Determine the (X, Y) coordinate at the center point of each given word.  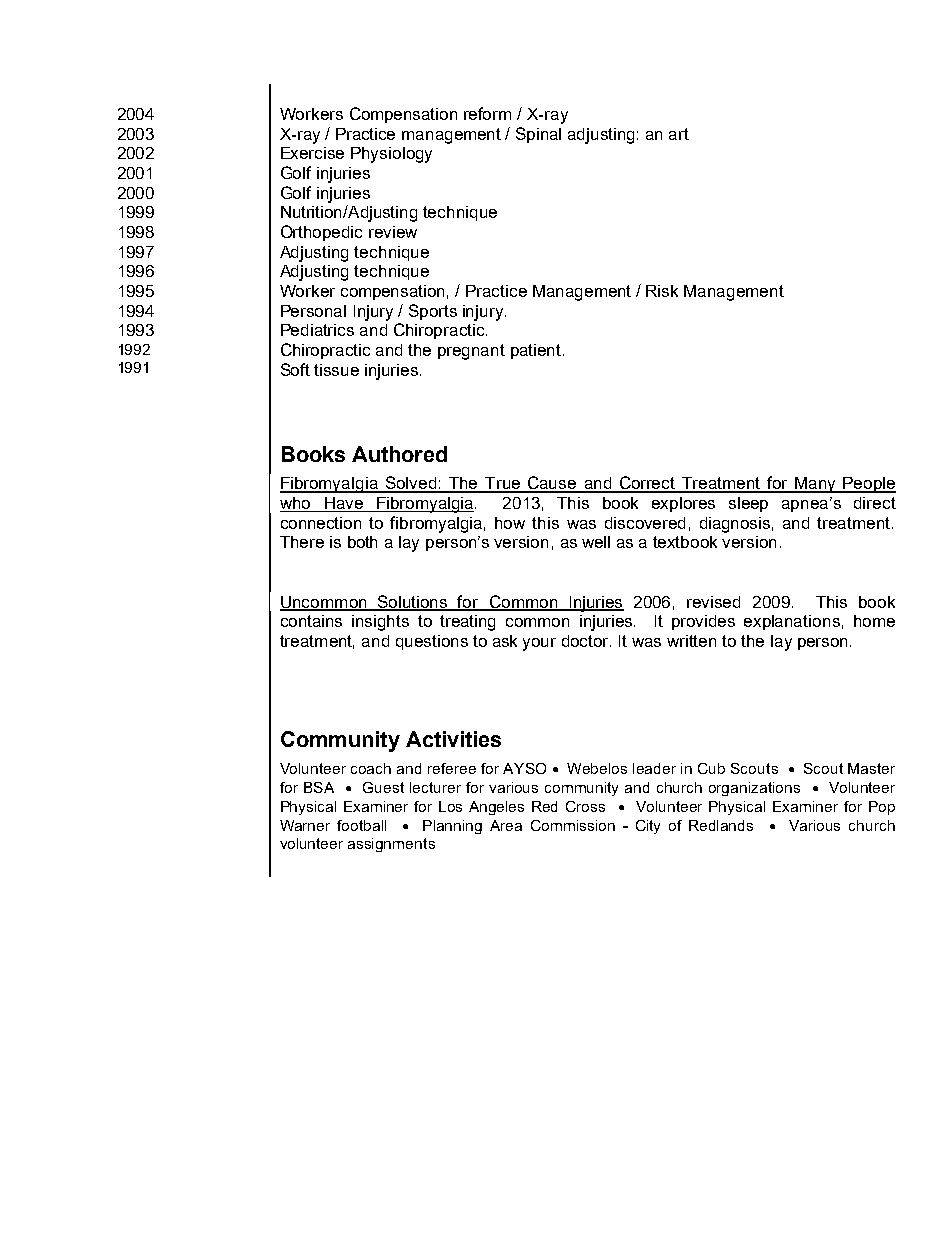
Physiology (391, 155)
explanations (792, 622)
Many (815, 485)
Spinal (538, 135)
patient (537, 351)
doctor (586, 641)
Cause (552, 484)
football (361, 825)
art (679, 134)
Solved (410, 484)
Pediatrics (317, 330)
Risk (662, 291)
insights (380, 623)
